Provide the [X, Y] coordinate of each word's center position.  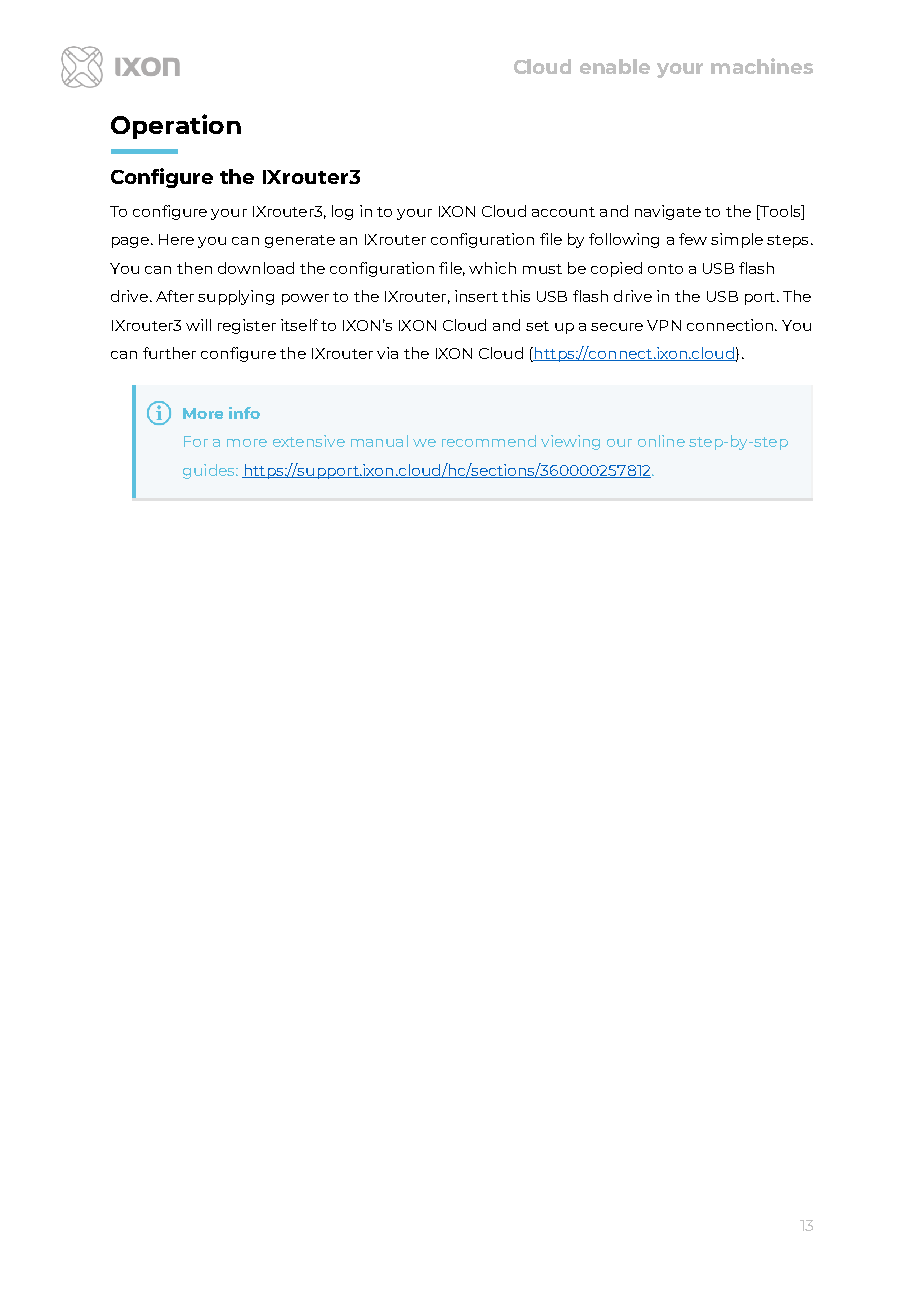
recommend [489, 441]
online [661, 441]
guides [210, 471]
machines [762, 66]
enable [615, 66]
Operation [176, 126]
